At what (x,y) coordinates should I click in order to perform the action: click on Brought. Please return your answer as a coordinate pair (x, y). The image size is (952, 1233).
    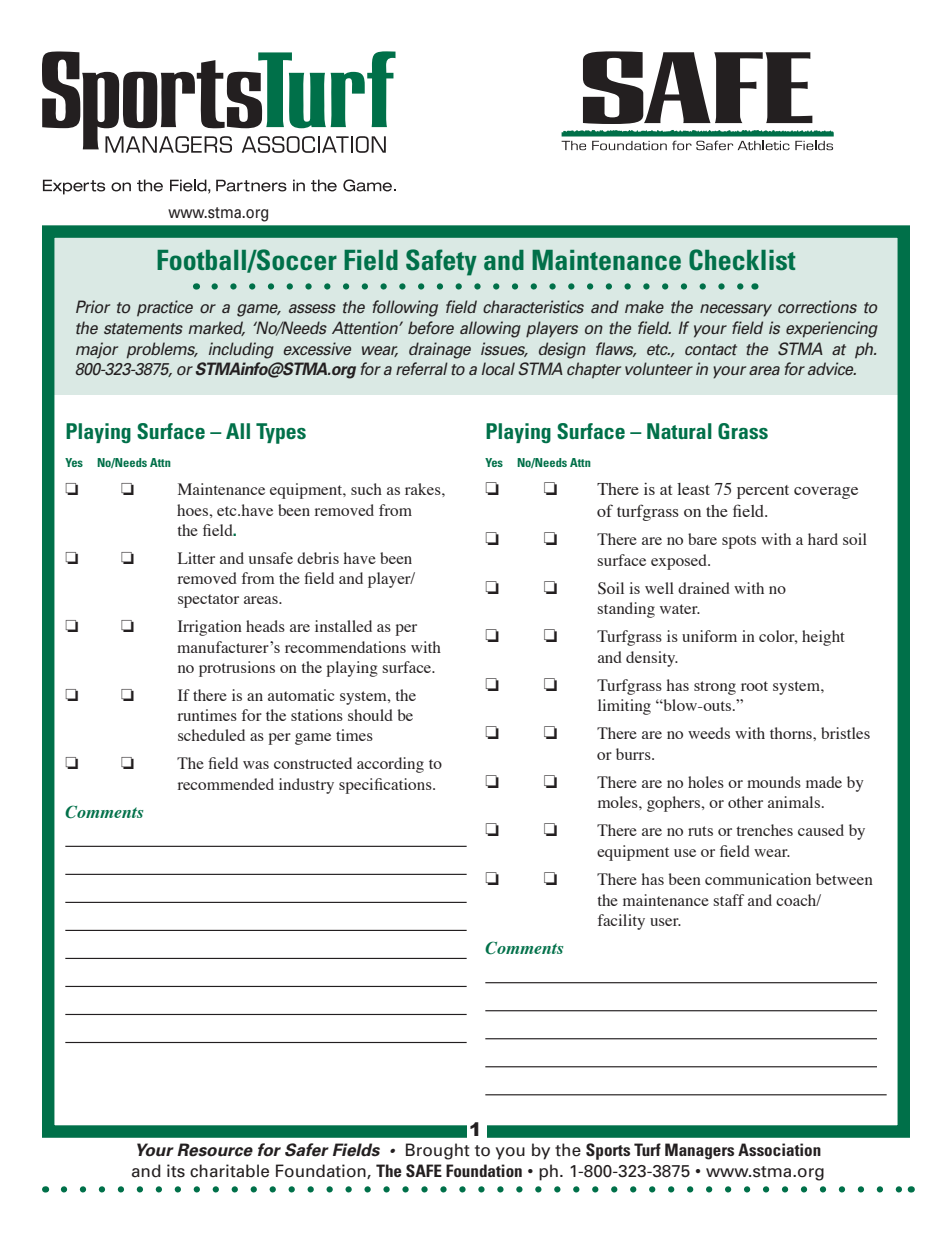
    Looking at the image, I should click on (438, 1151).
